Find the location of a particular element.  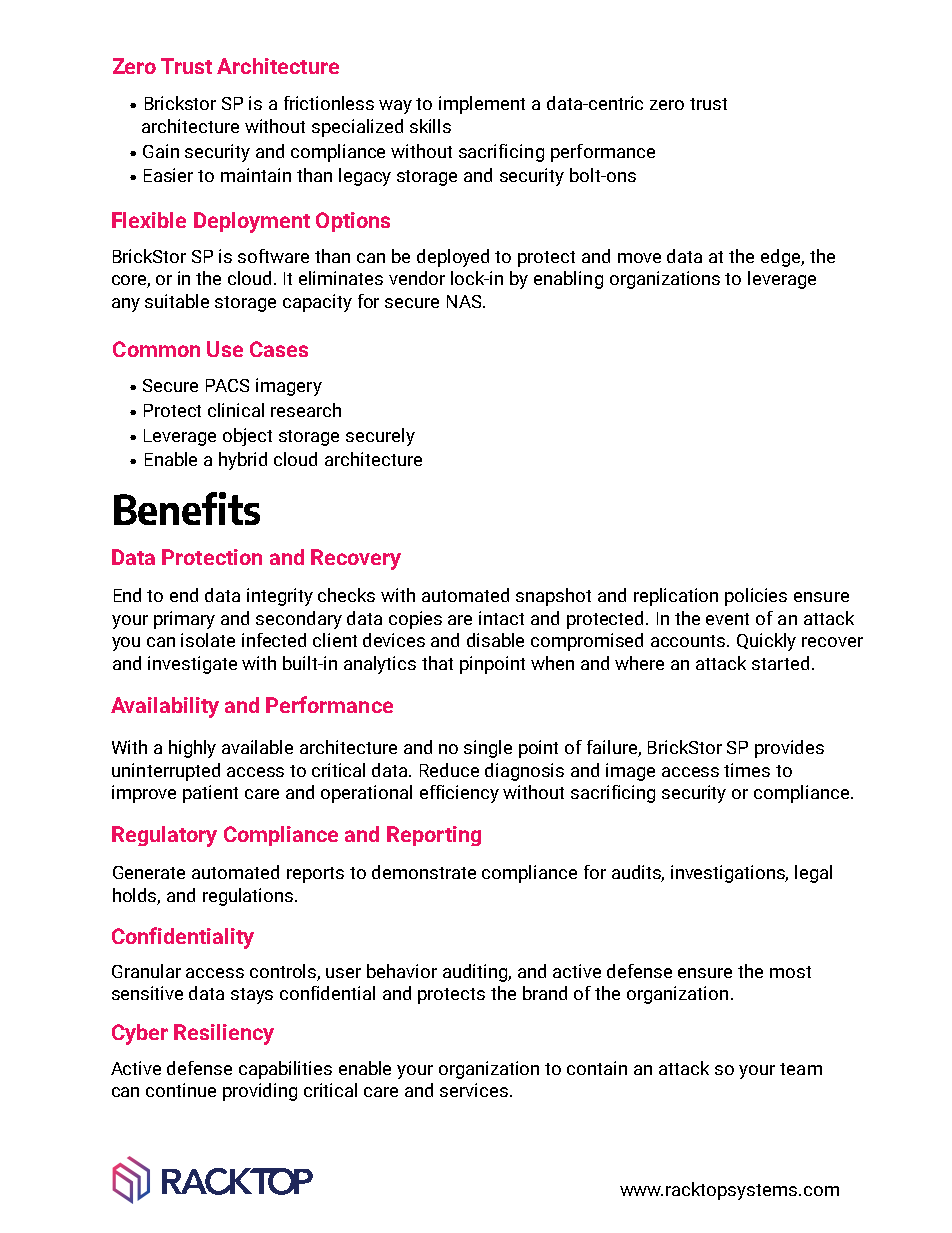

move is located at coordinates (639, 258).
